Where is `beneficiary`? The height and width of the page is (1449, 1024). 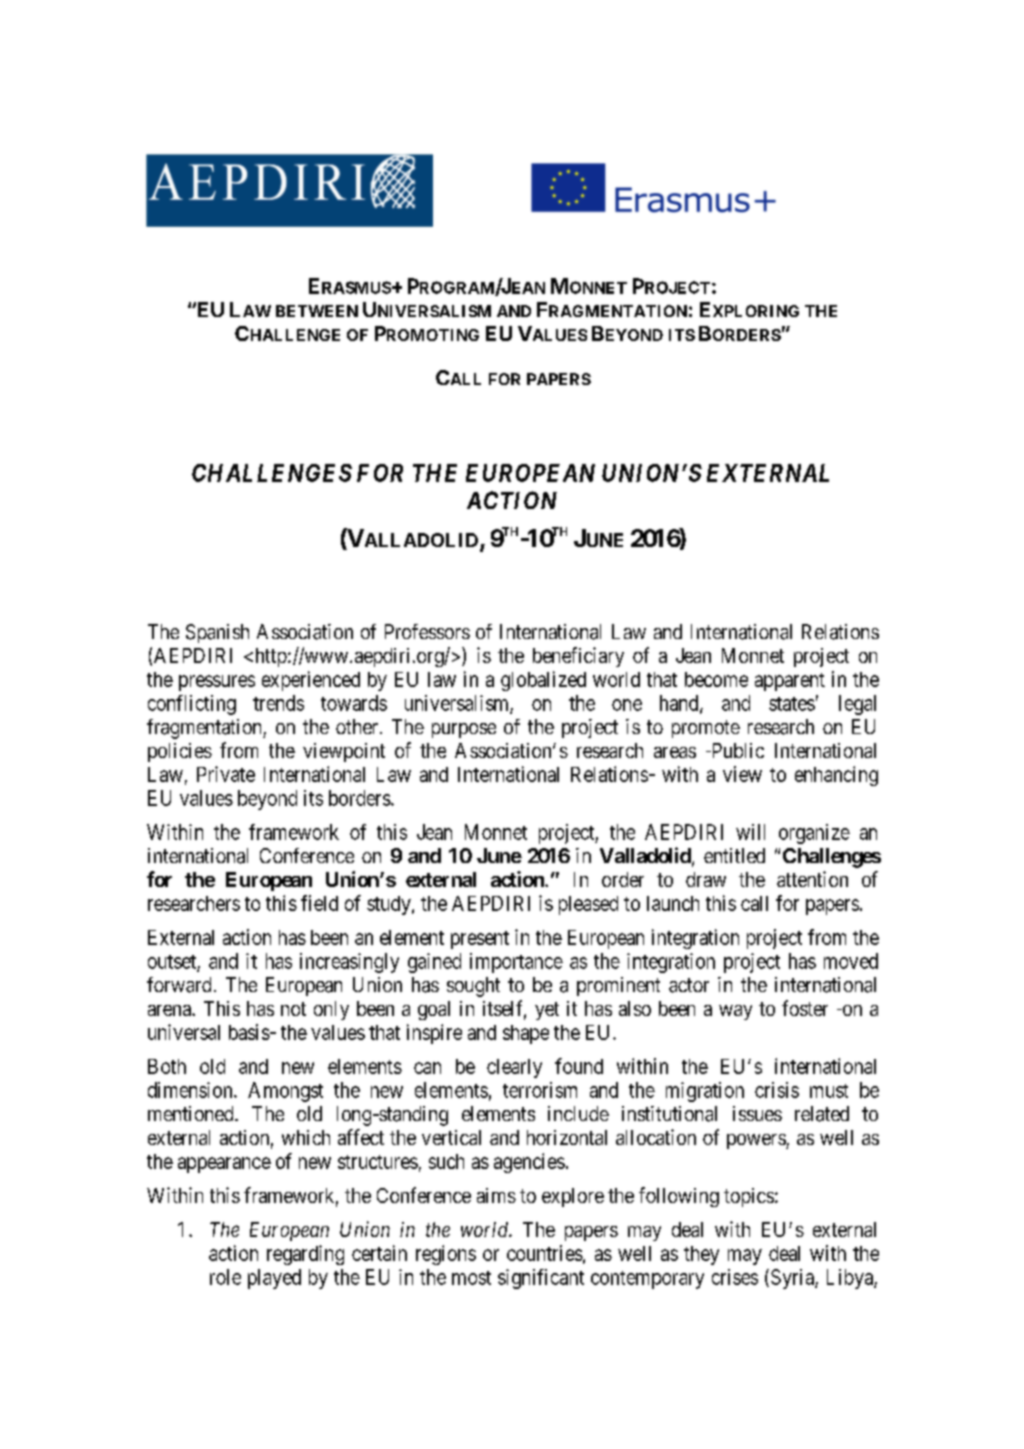
beneficiary is located at coordinates (578, 657).
